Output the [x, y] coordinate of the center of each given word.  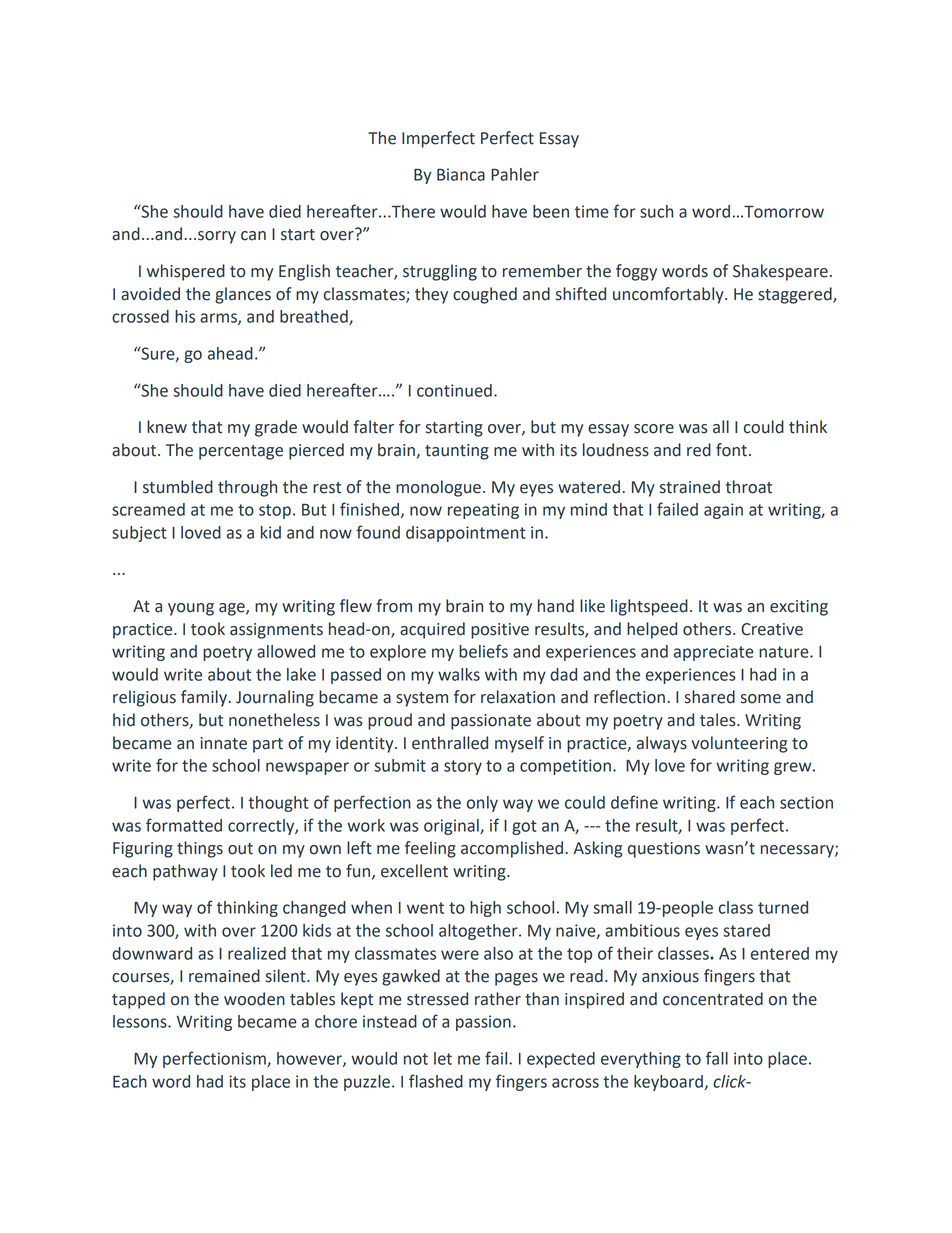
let [443, 1058]
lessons [141, 1021]
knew [167, 427]
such [656, 211]
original [452, 827]
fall [717, 1058]
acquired [432, 630]
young [191, 609]
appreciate [714, 653]
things [200, 849]
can [253, 236]
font [731, 450]
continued [454, 390]
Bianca [461, 174]
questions [664, 850]
